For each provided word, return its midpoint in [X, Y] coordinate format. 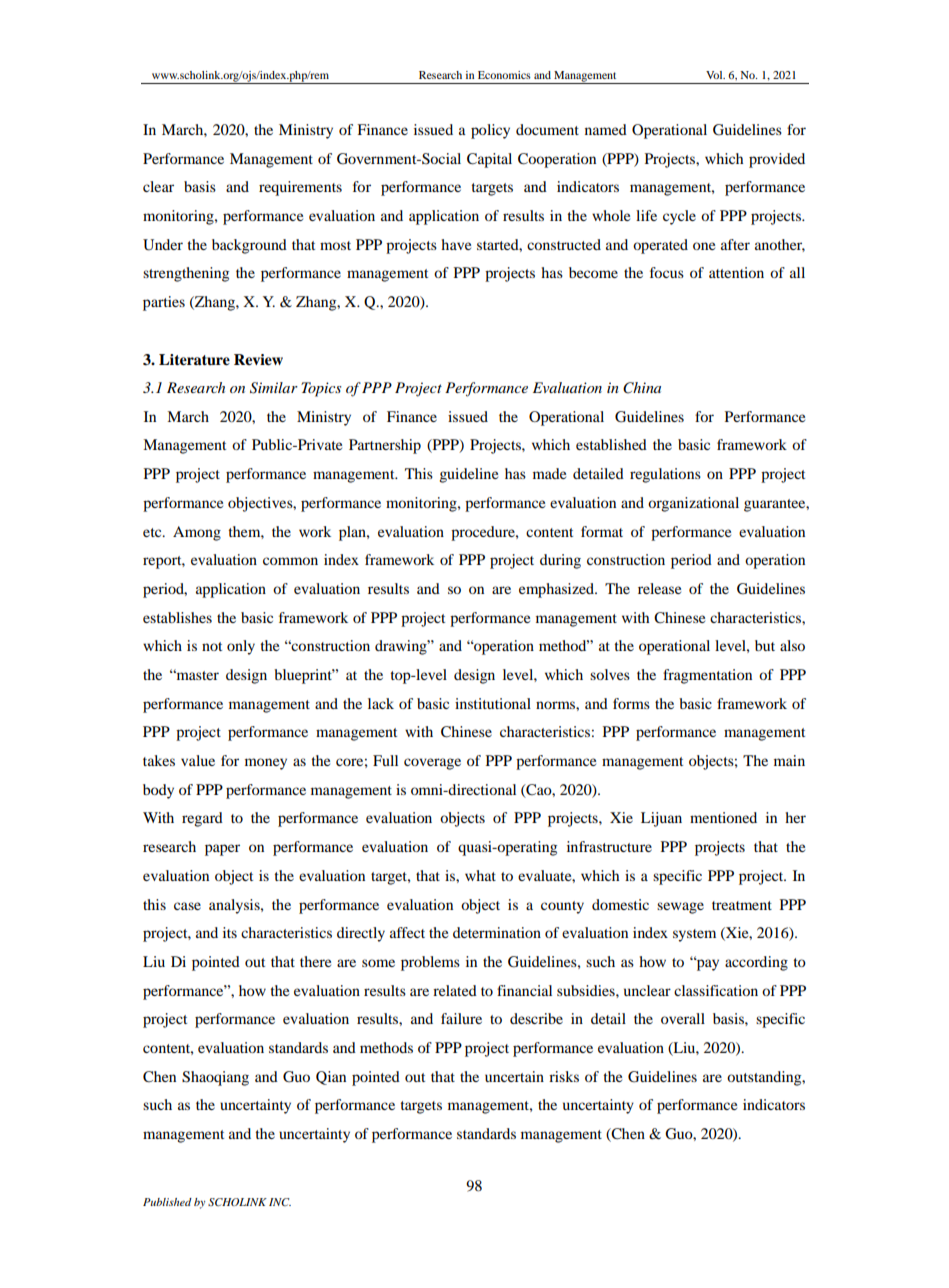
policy [490, 131]
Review [258, 360]
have [456, 244]
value [198, 760]
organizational [693, 504]
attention [736, 272]
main [789, 760]
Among [197, 533]
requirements [300, 188]
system [694, 935]
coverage [432, 764]
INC [280, 1202]
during [560, 561]
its [230, 932]
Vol [715, 75]
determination [497, 932]
